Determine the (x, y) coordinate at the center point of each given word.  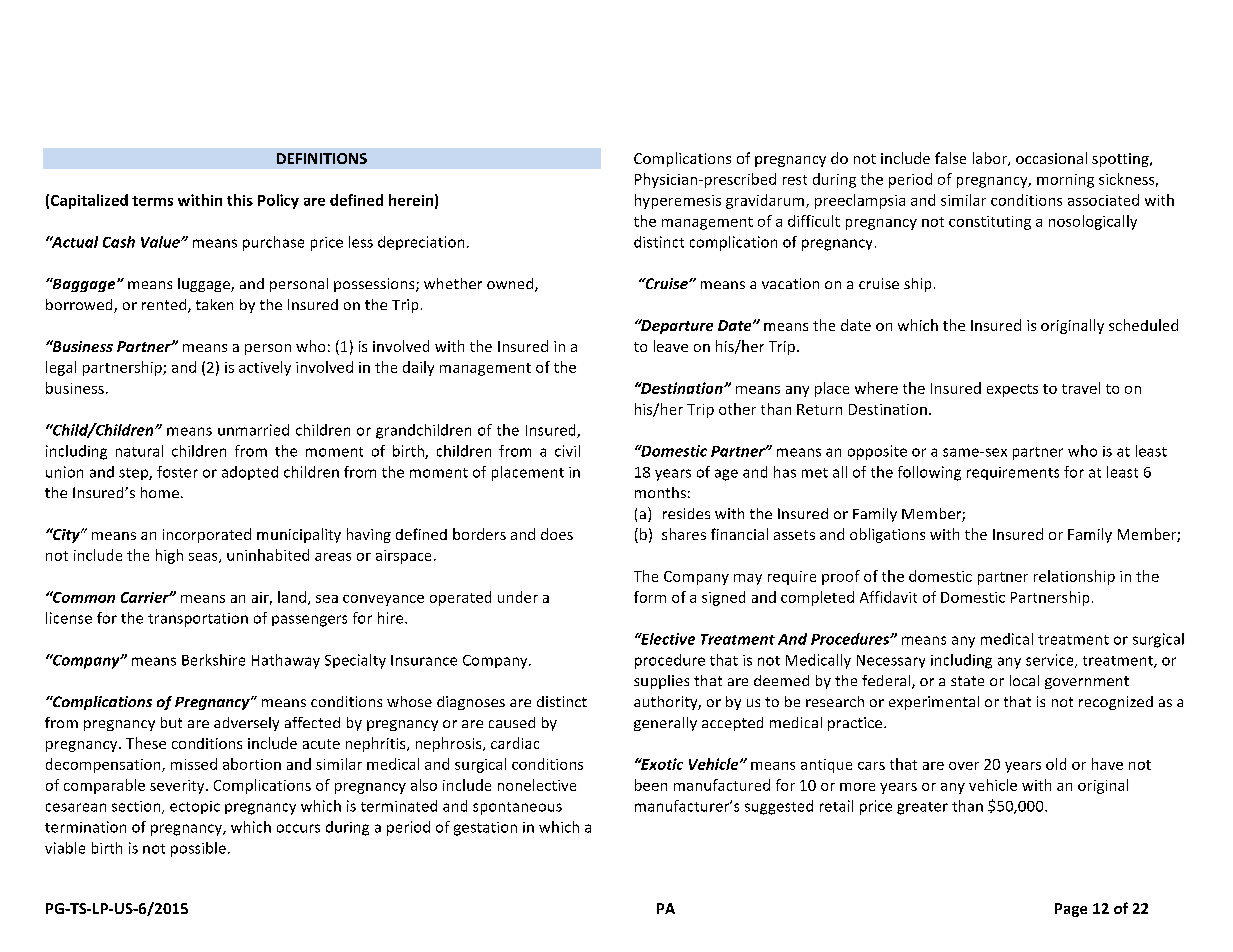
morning (1065, 181)
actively (265, 368)
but (171, 722)
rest (795, 180)
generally (665, 724)
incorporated (207, 535)
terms (152, 201)
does (557, 534)
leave (671, 346)
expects (1012, 390)
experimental (934, 703)
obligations (887, 535)
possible (198, 849)
